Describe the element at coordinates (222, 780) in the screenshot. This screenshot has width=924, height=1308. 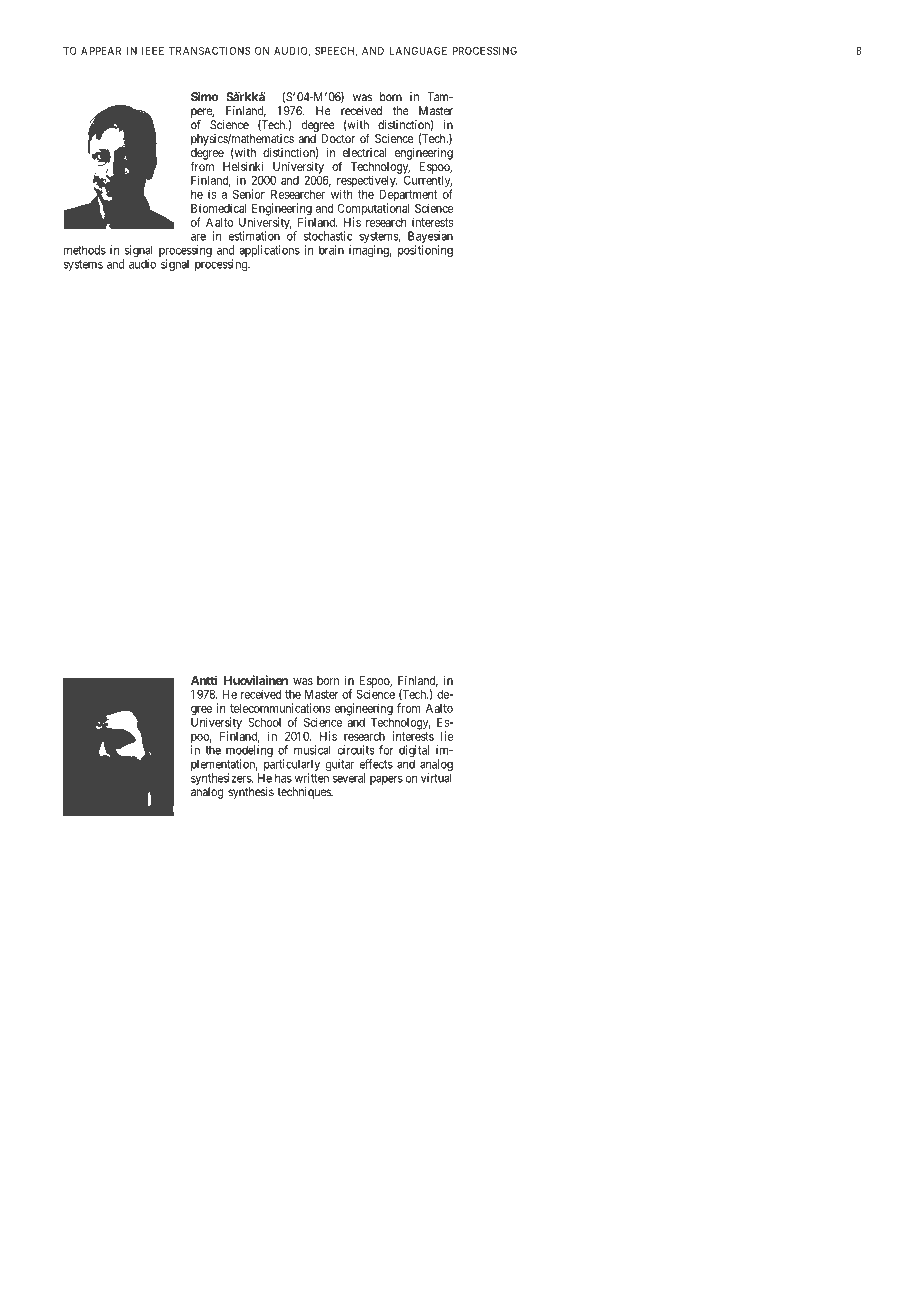
I see `synthesizers` at that location.
